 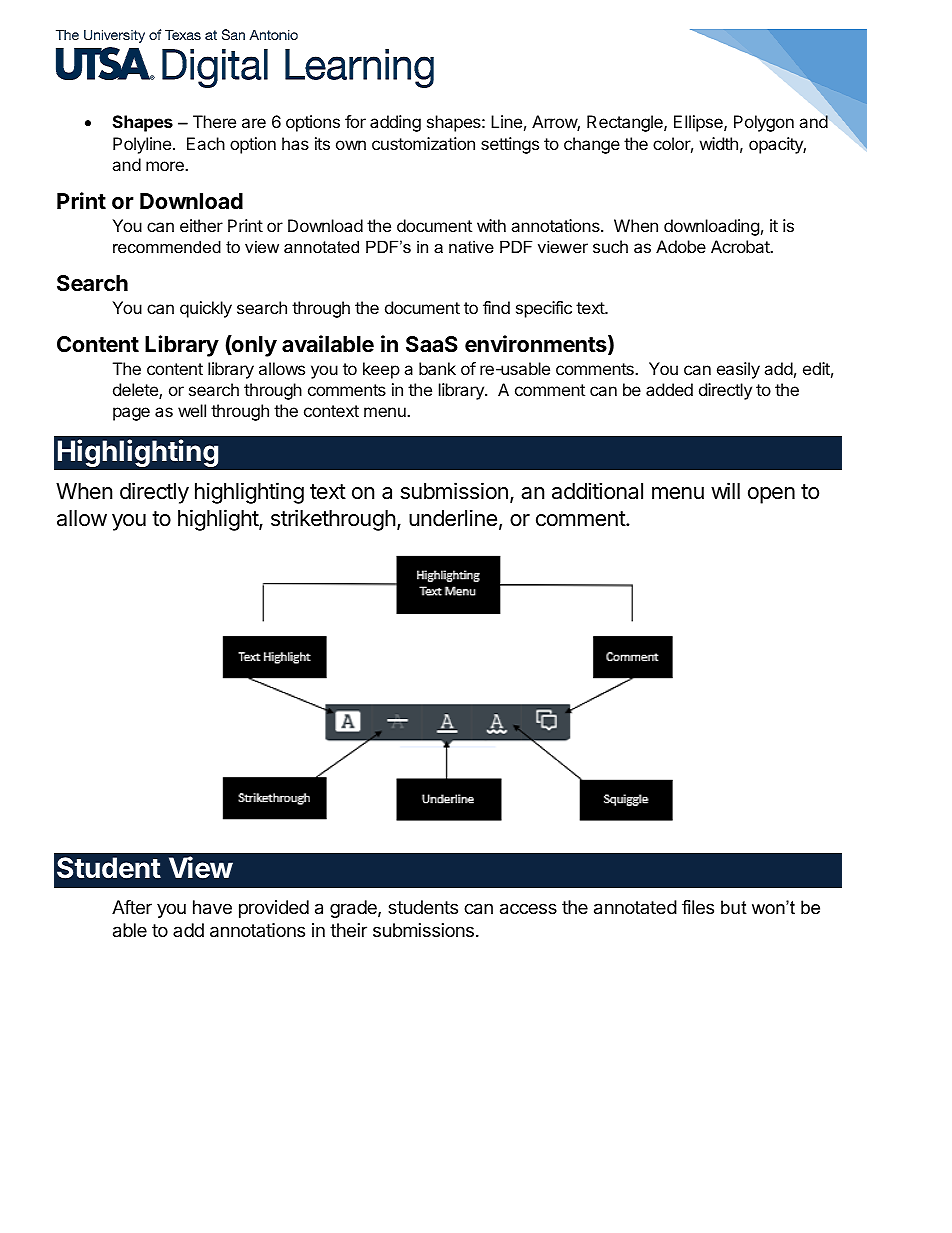 What do you see at coordinates (212, 907) in the document?
I see `have` at bounding box center [212, 907].
